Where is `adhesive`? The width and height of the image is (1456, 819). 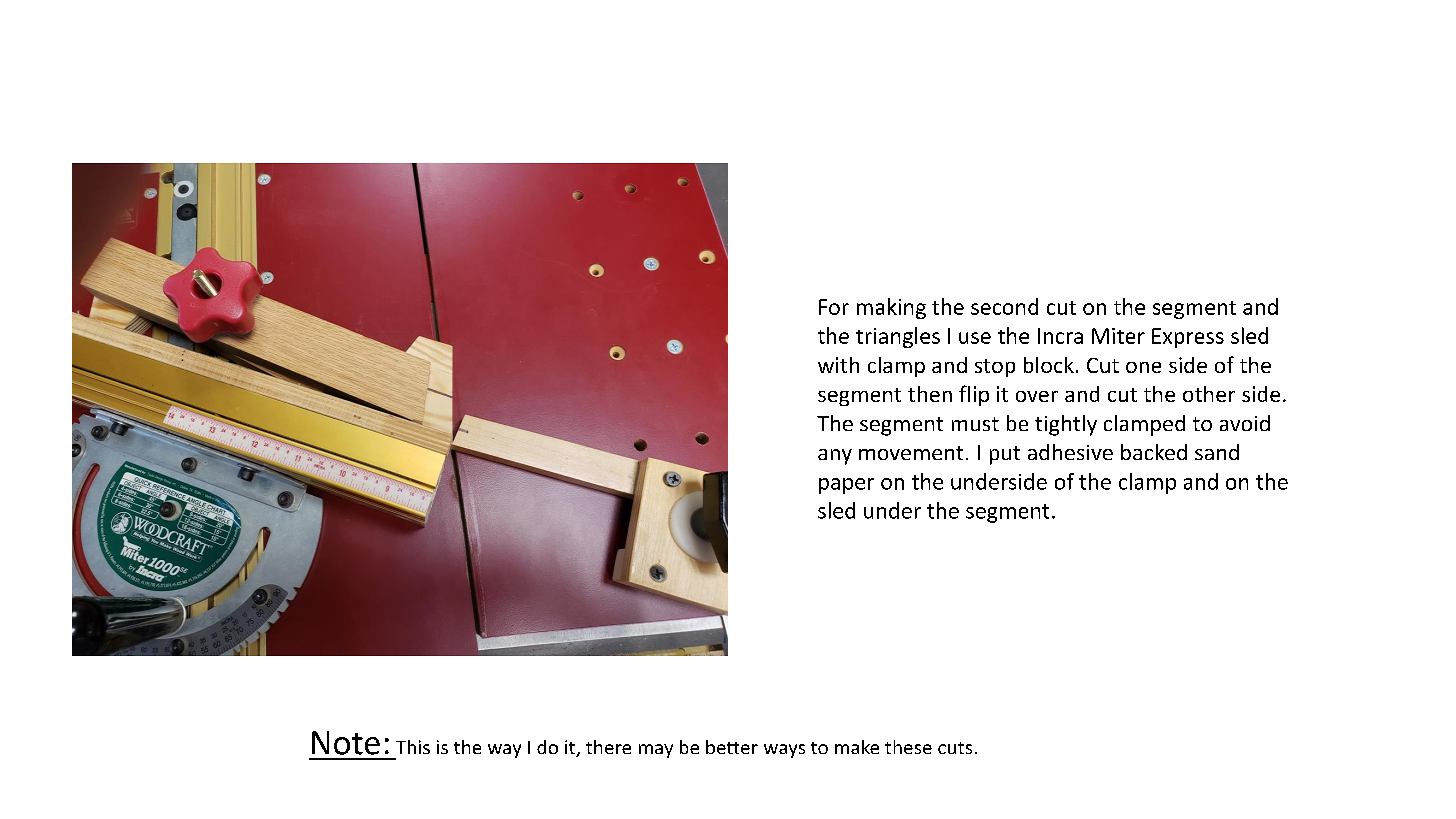 adhesive is located at coordinates (1070, 452).
